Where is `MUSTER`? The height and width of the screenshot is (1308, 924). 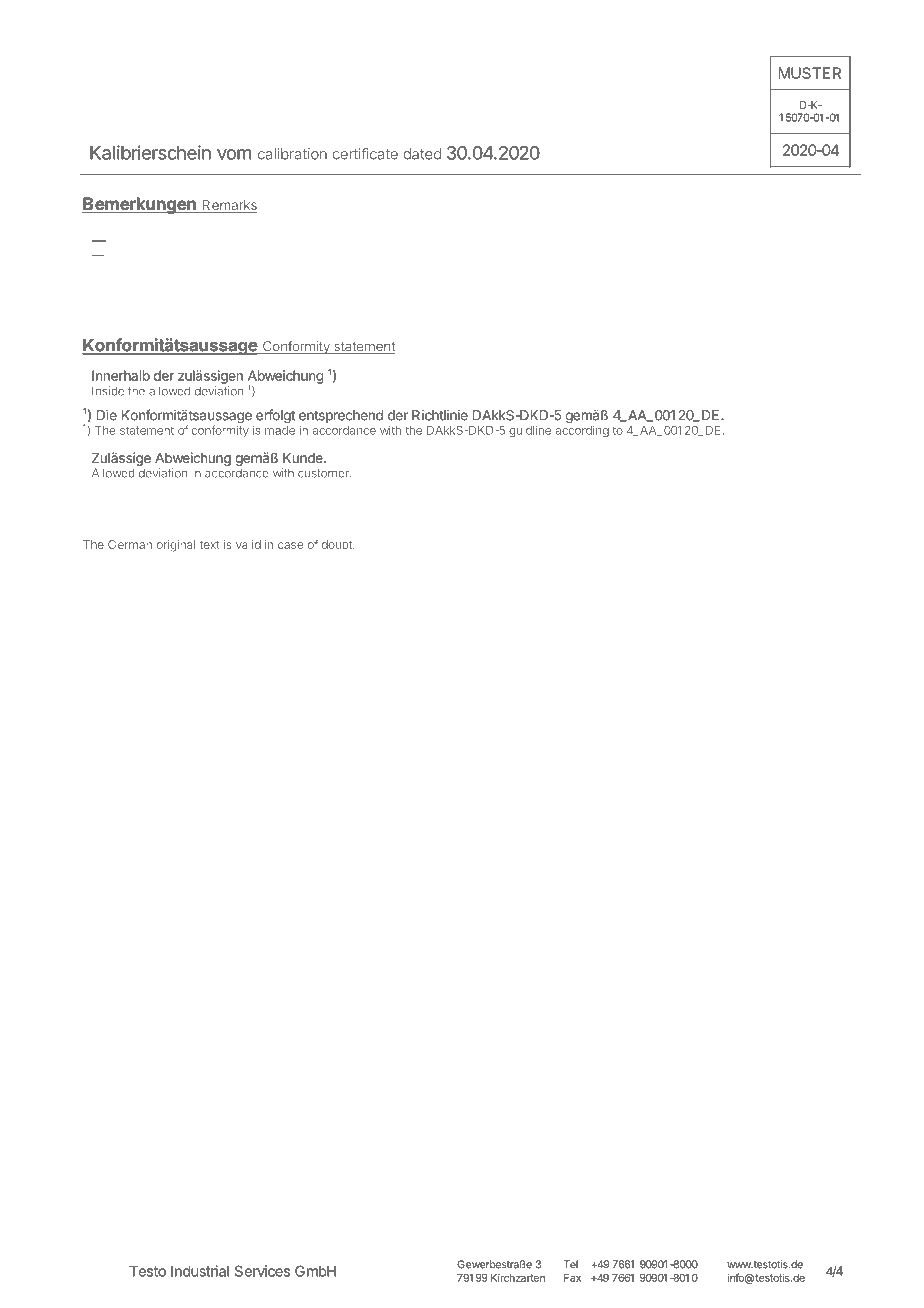 MUSTER is located at coordinates (810, 73).
